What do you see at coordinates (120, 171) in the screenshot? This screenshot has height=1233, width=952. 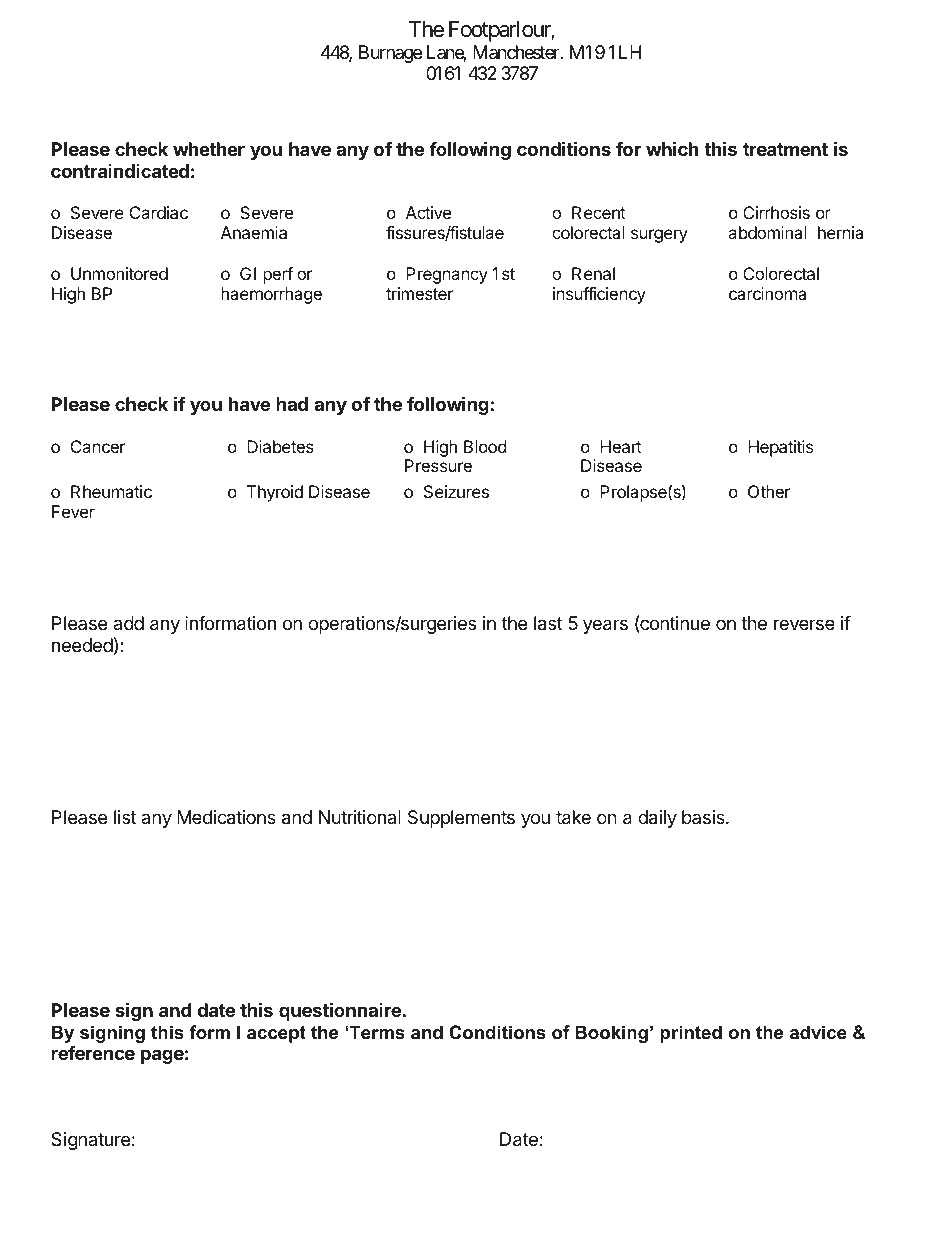 I see `contraindicated` at bounding box center [120, 171].
